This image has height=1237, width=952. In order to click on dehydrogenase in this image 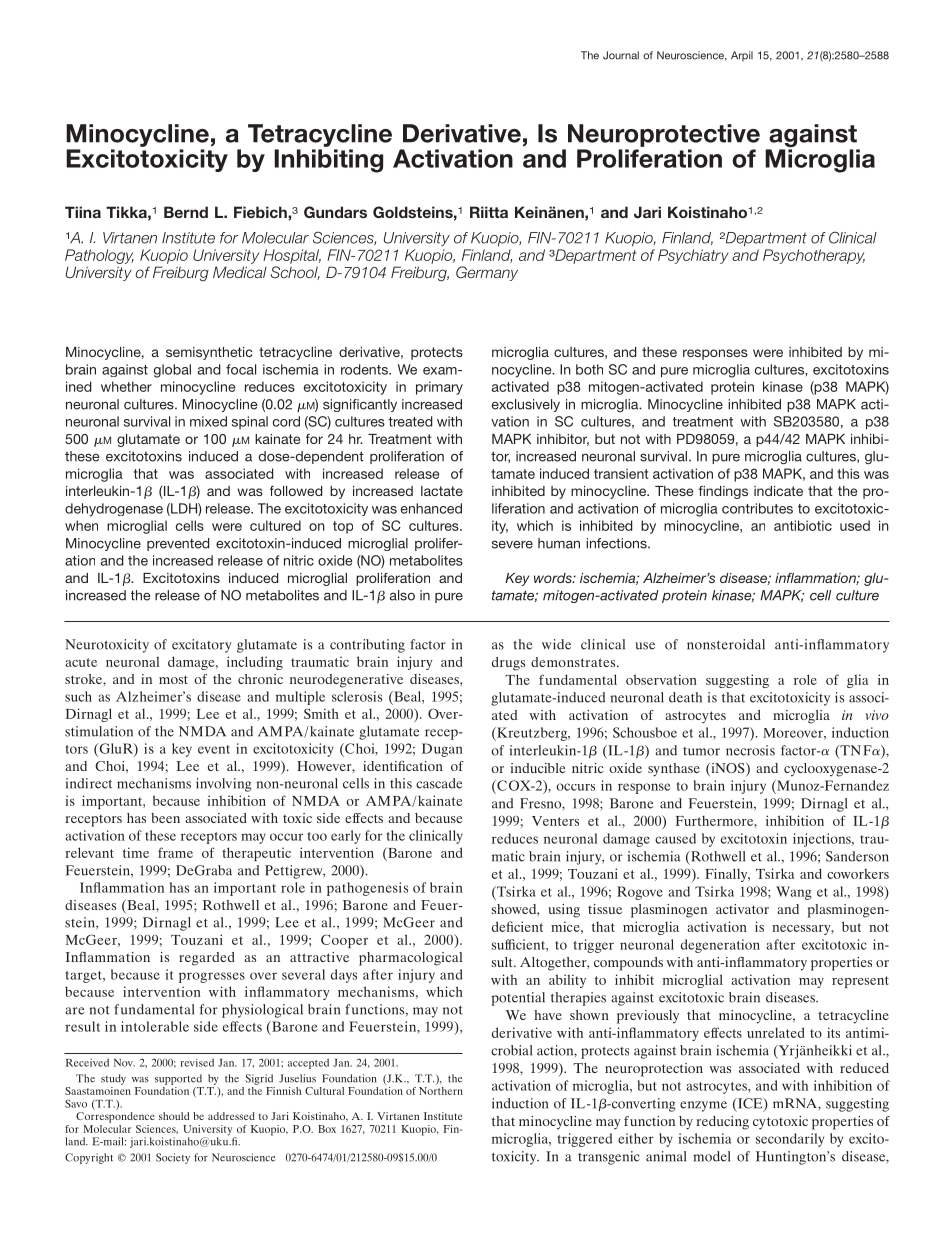, I will do `click(114, 510)`.
